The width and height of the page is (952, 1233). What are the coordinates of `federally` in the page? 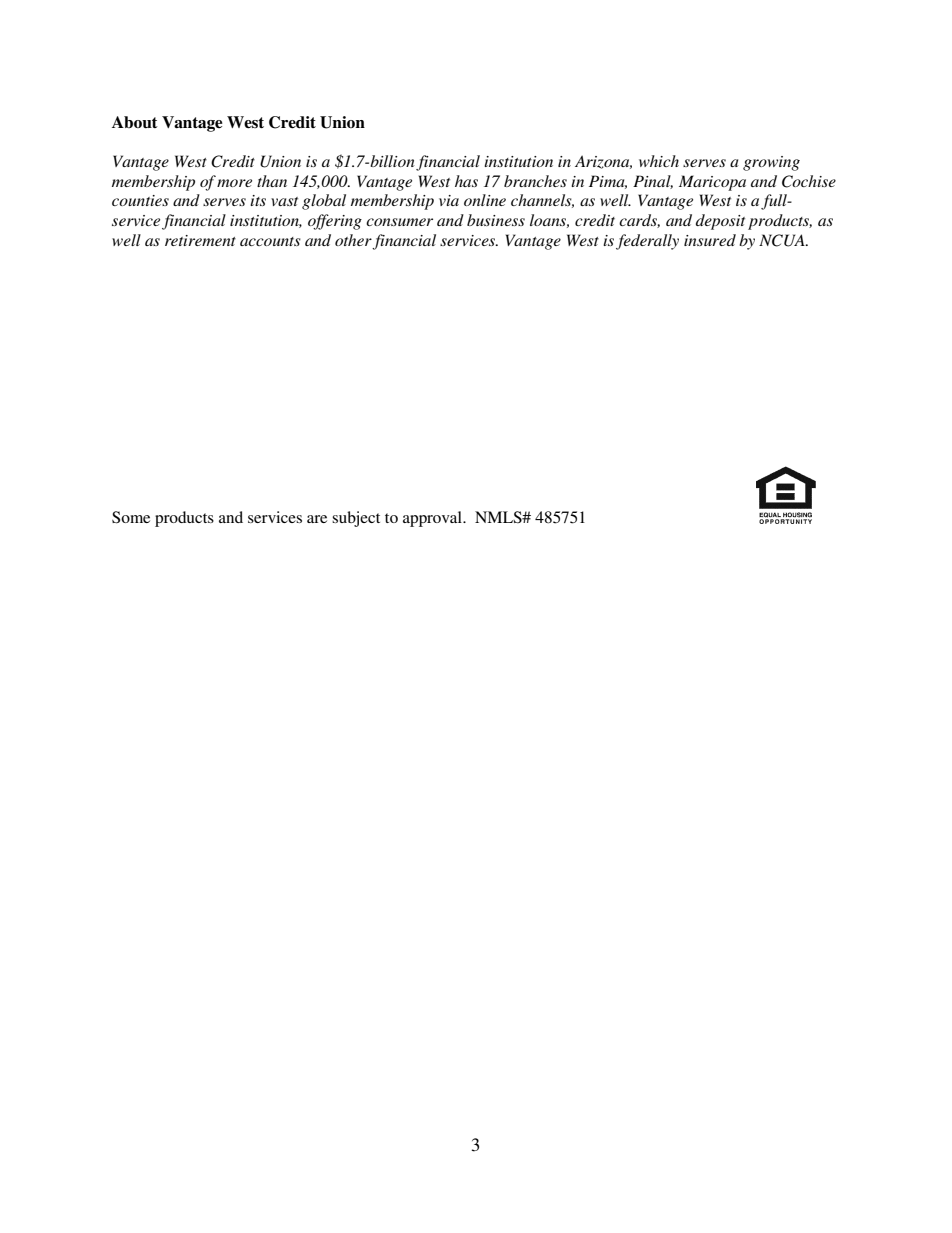 It's located at (647, 242).
